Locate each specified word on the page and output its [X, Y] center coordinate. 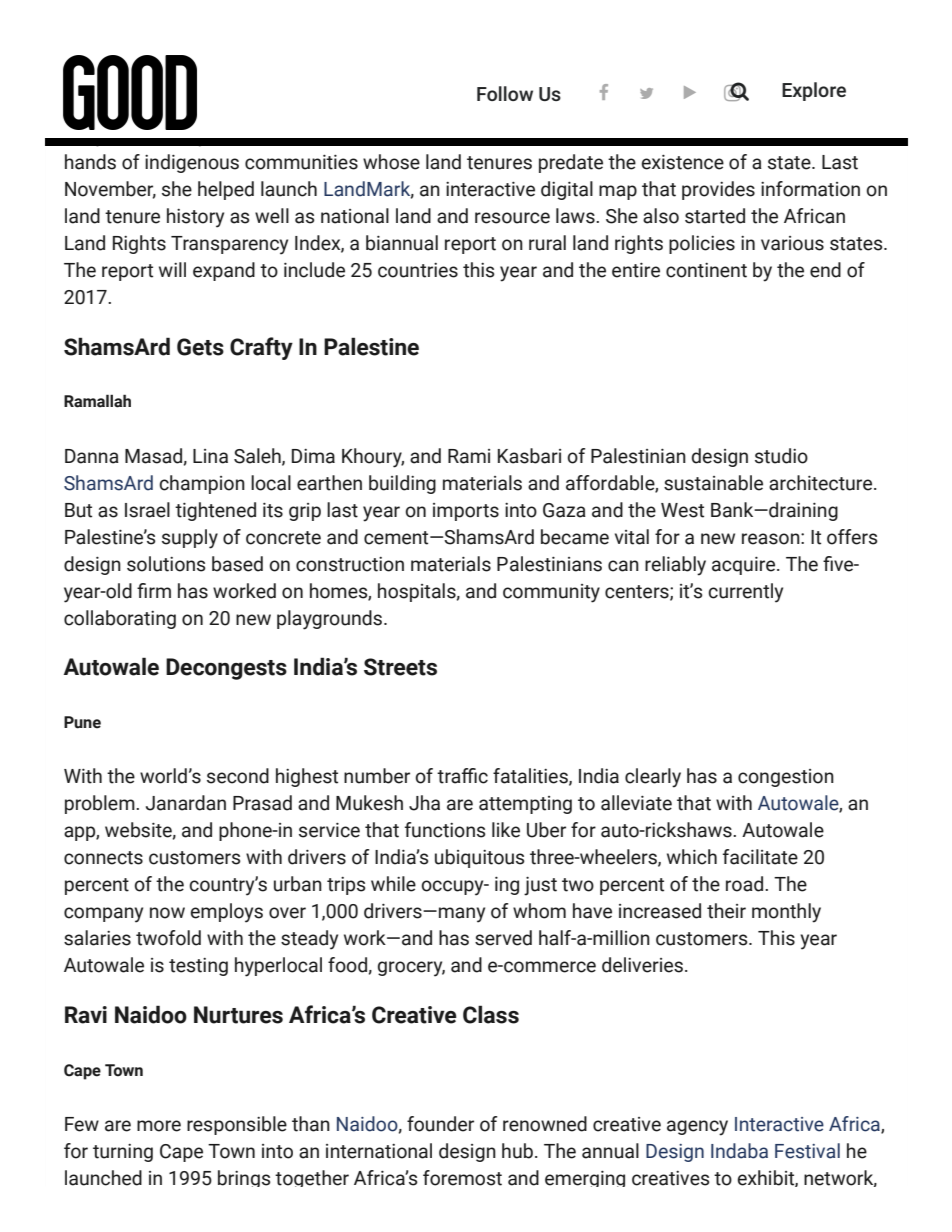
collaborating [120, 619]
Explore [814, 91]
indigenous [192, 163]
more [159, 1126]
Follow [505, 93]
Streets [400, 667]
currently [745, 593]
